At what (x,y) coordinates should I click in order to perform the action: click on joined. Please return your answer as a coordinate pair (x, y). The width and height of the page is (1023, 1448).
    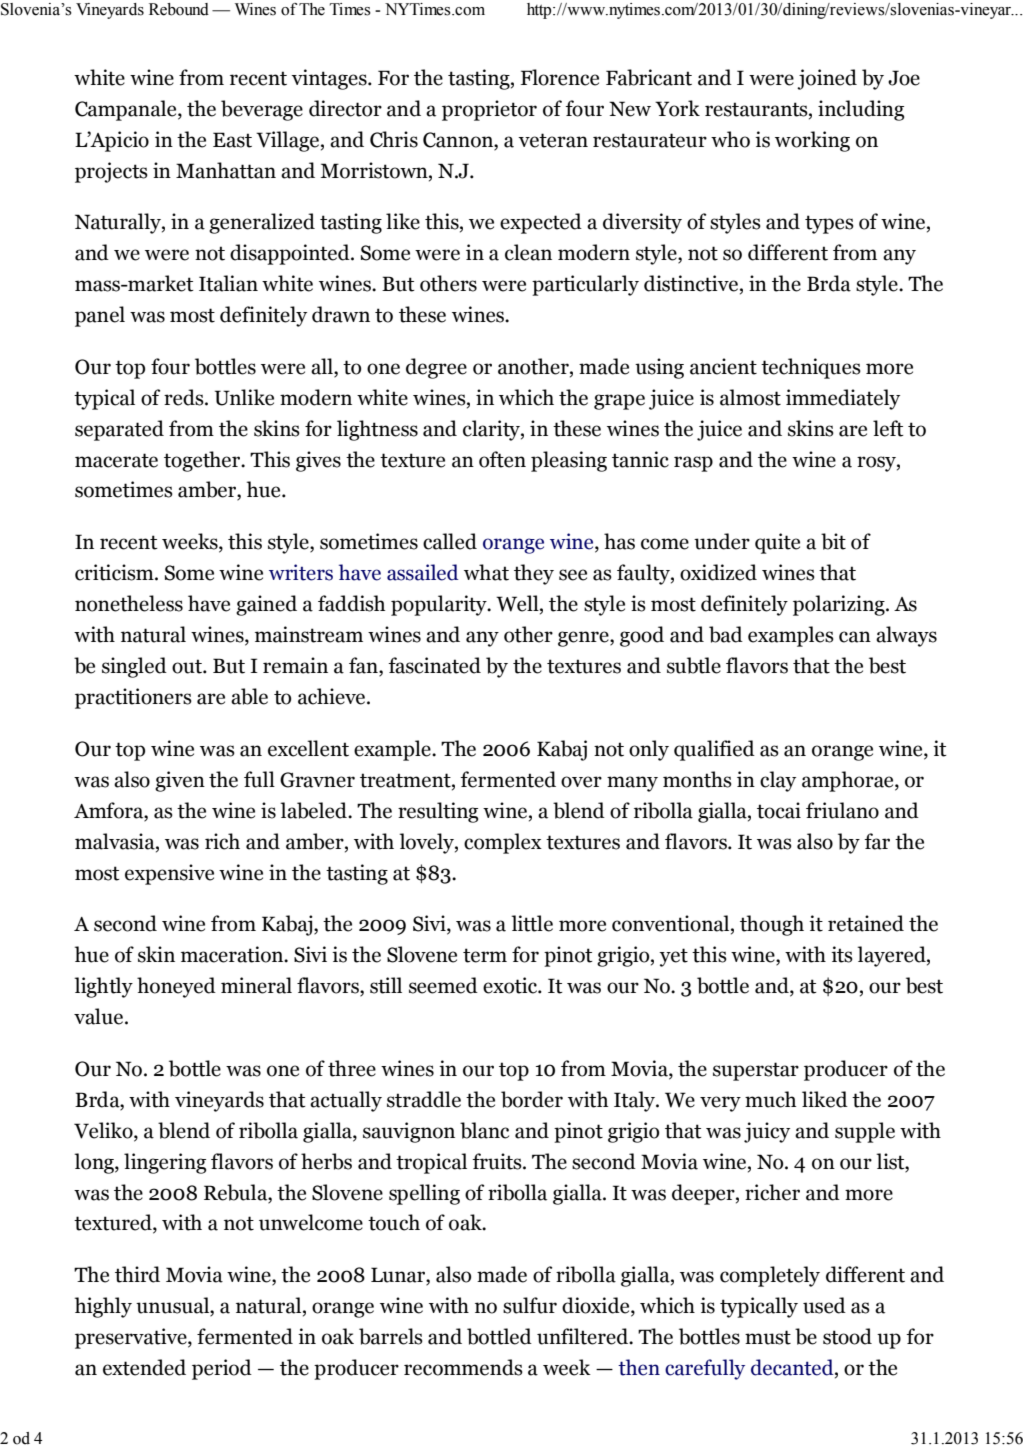
    Looking at the image, I should click on (827, 79).
